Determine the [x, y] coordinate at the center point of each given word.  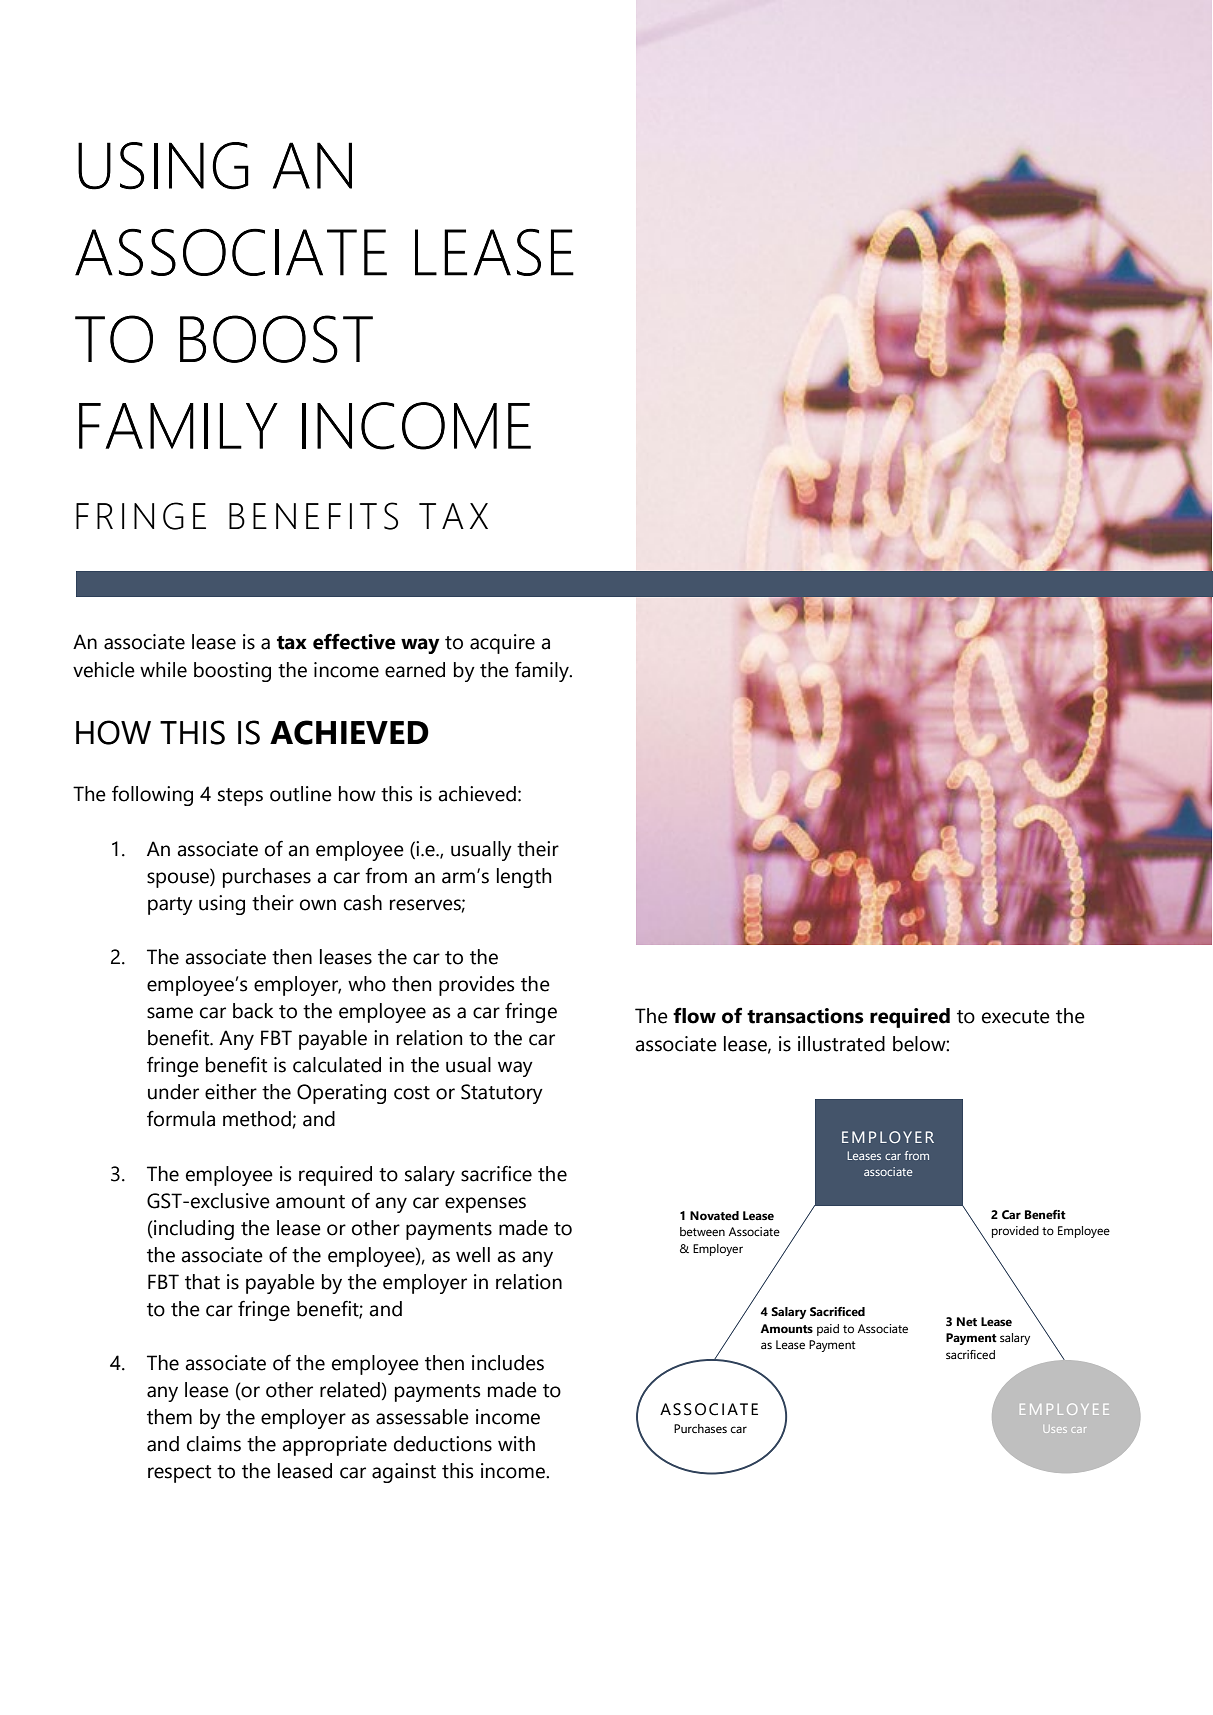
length [524, 878]
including [193, 1230]
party [170, 906]
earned [415, 670]
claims [214, 1444]
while [163, 670]
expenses [485, 1205]
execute [1016, 1017]
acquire [502, 644]
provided [1015, 1232]
